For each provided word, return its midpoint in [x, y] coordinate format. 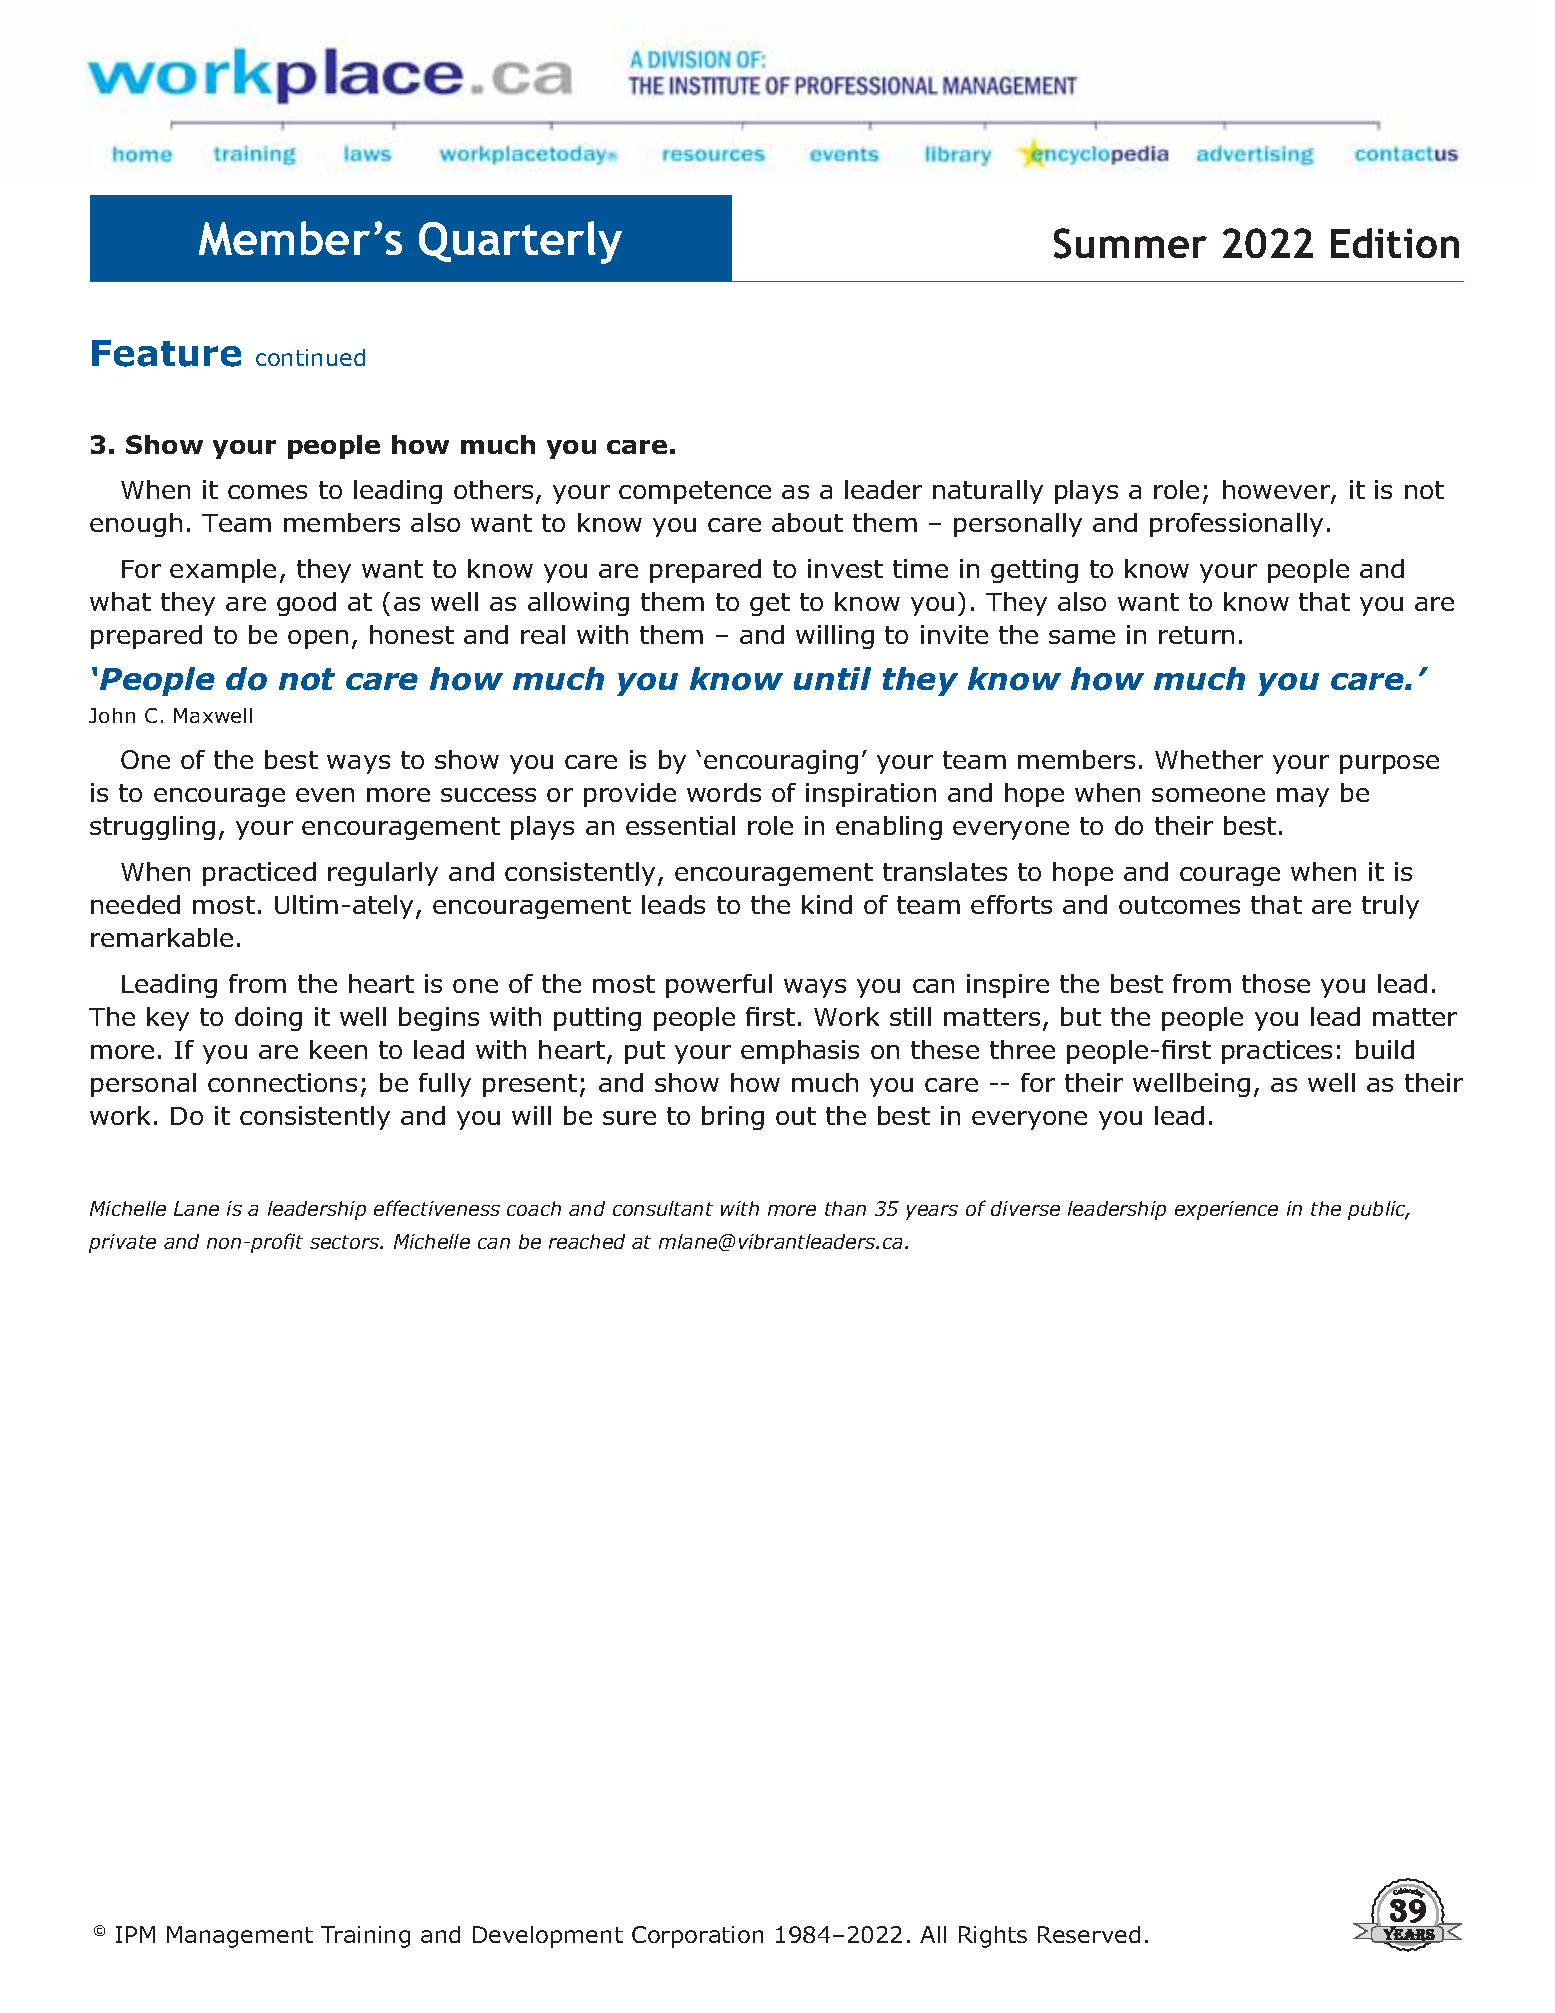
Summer [1130, 243]
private [122, 1243]
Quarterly [520, 242]
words [724, 792]
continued [310, 357]
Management [240, 1937]
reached [587, 1241]
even [325, 795]
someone [1208, 795]
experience [1226, 1210]
